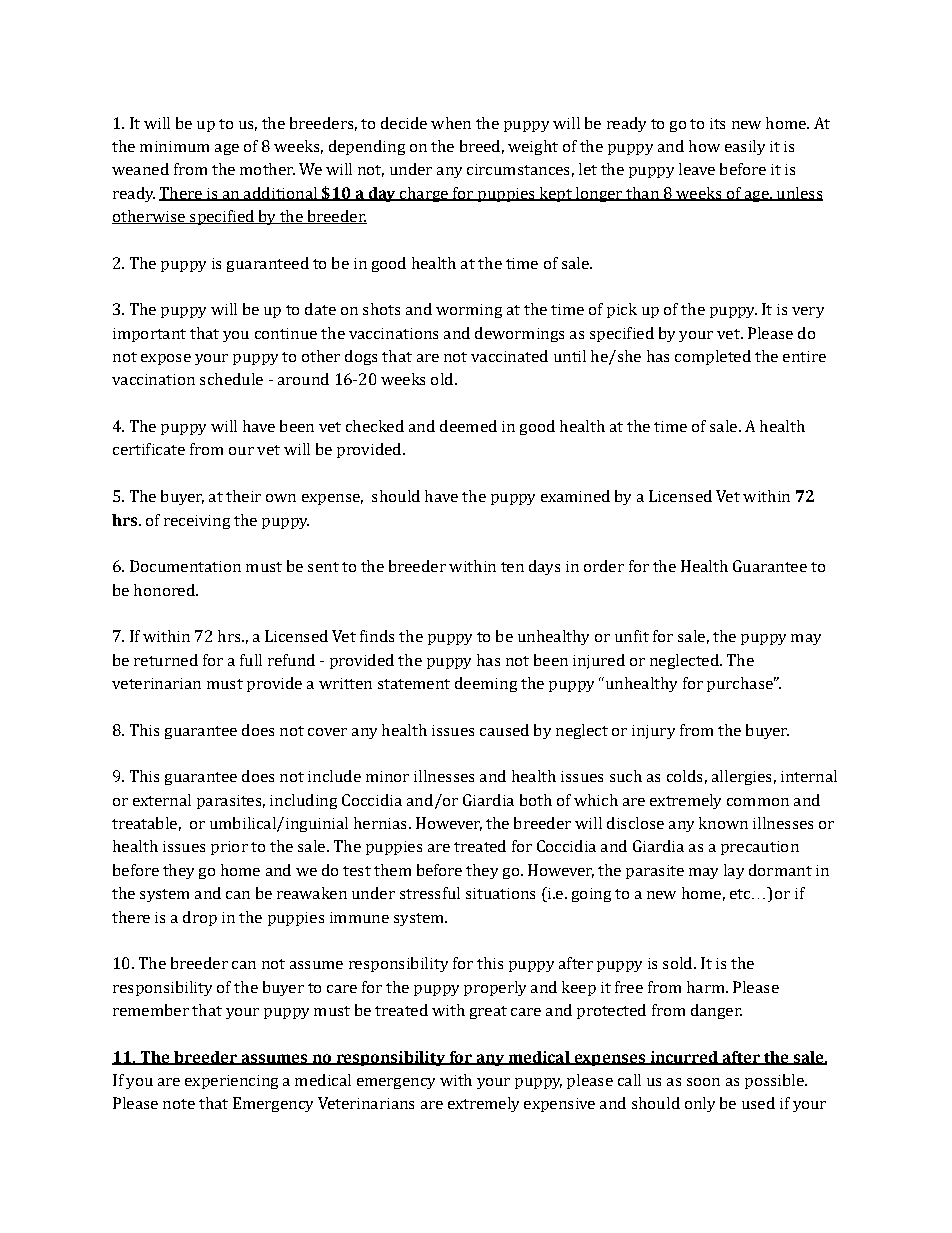 The width and height of the document is (952, 1233). Describe the element at coordinates (174, 146) in the document. I see `minimum` at that location.
